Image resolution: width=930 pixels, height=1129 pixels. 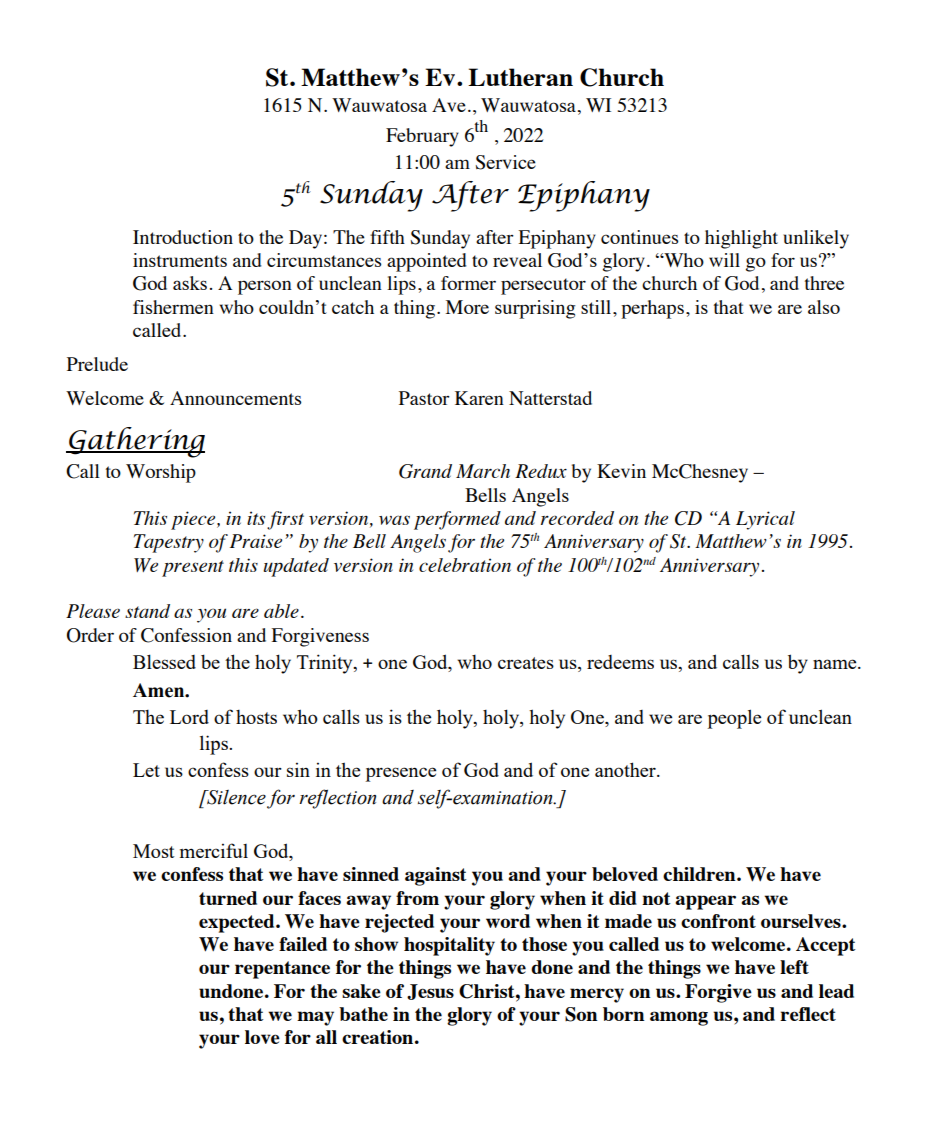 I want to click on left, so click(x=794, y=967).
